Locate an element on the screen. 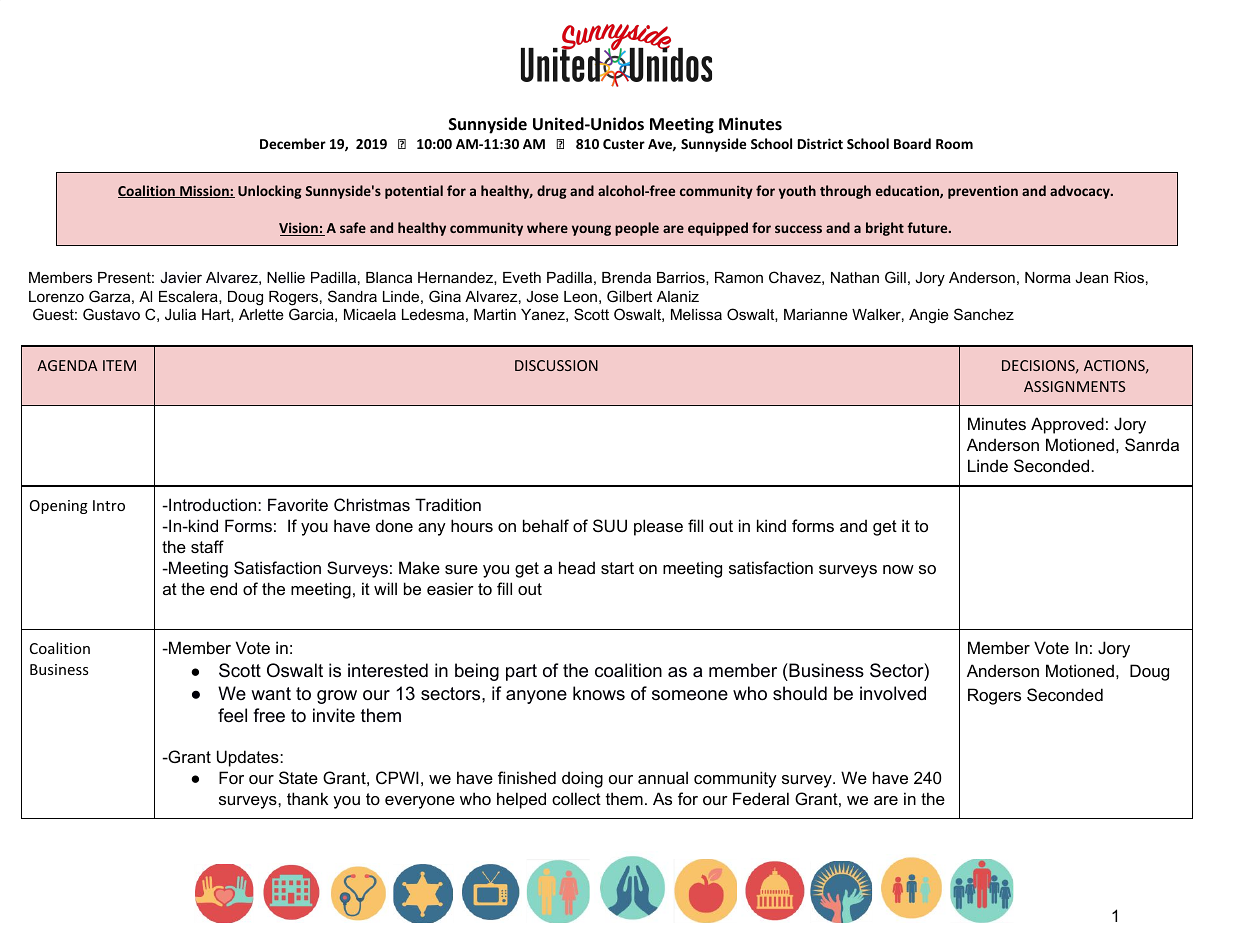  head is located at coordinates (577, 567).
